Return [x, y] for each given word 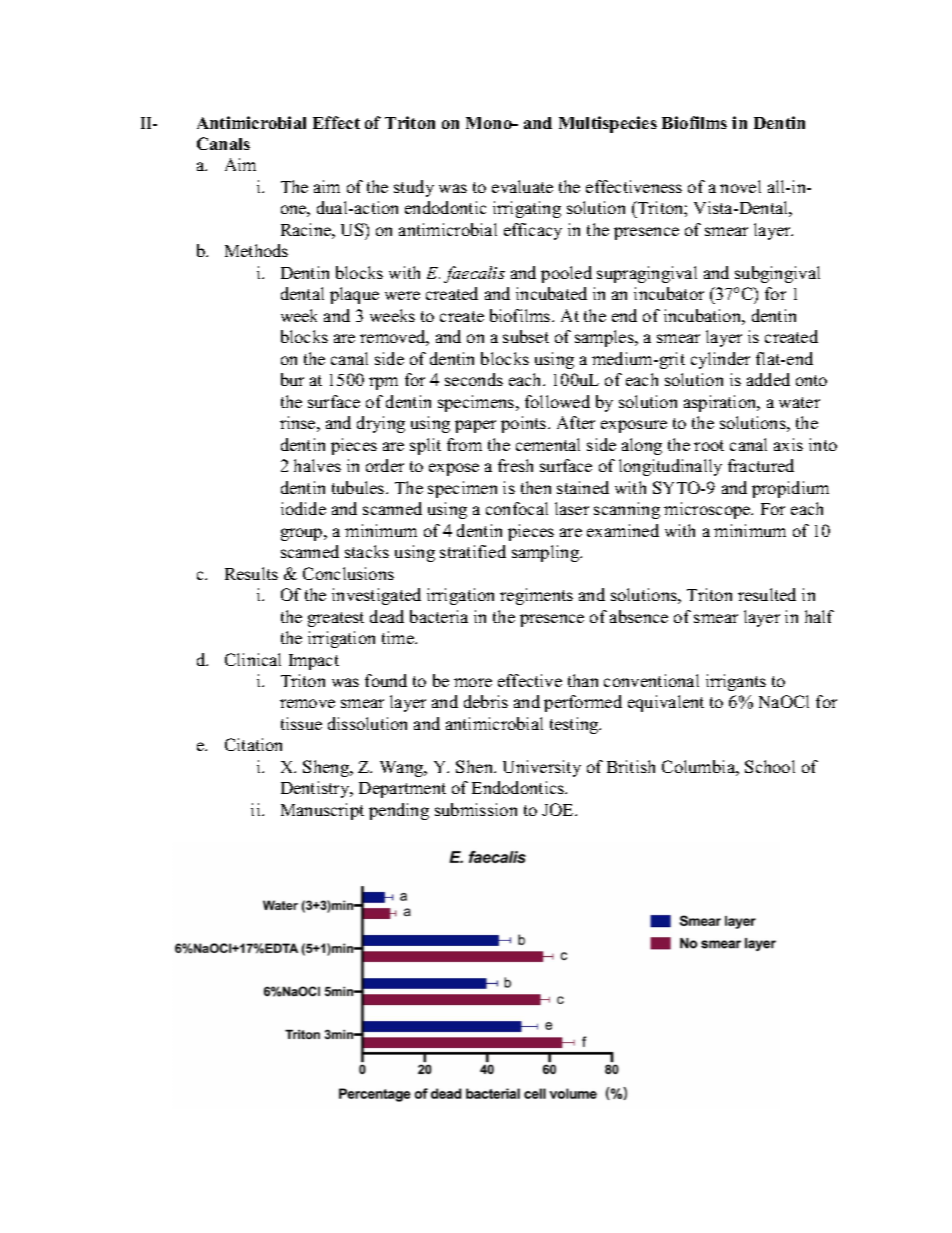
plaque [354, 295]
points [525, 424]
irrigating [527, 209]
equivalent [666, 703]
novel [740, 186]
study [414, 188]
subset [526, 336]
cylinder [720, 360]
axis [788, 444]
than [583, 680]
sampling [547, 553]
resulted [767, 594]
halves [317, 465]
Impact [314, 662]
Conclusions [348, 573]
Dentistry [316, 789]
